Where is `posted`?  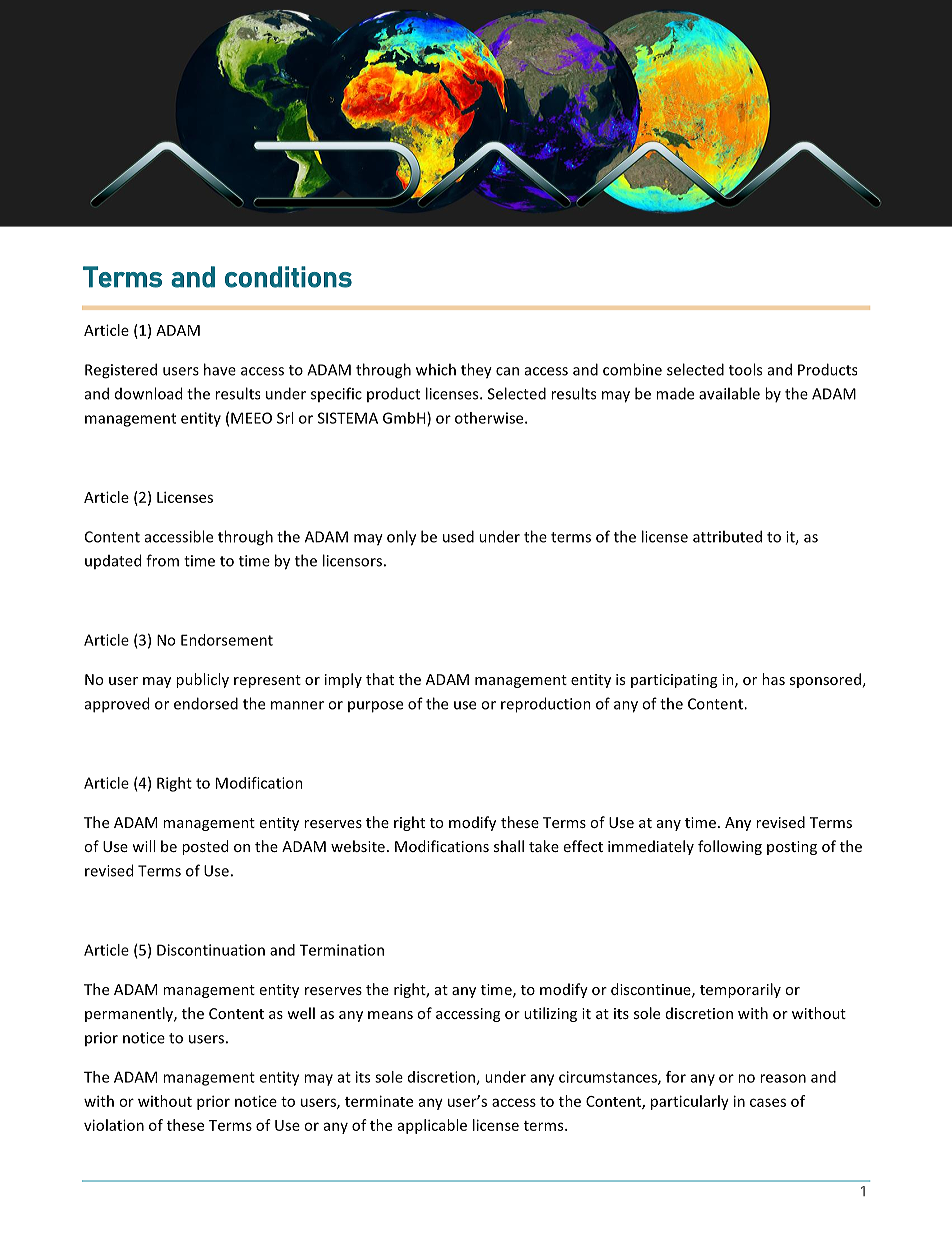 posted is located at coordinates (205, 847).
